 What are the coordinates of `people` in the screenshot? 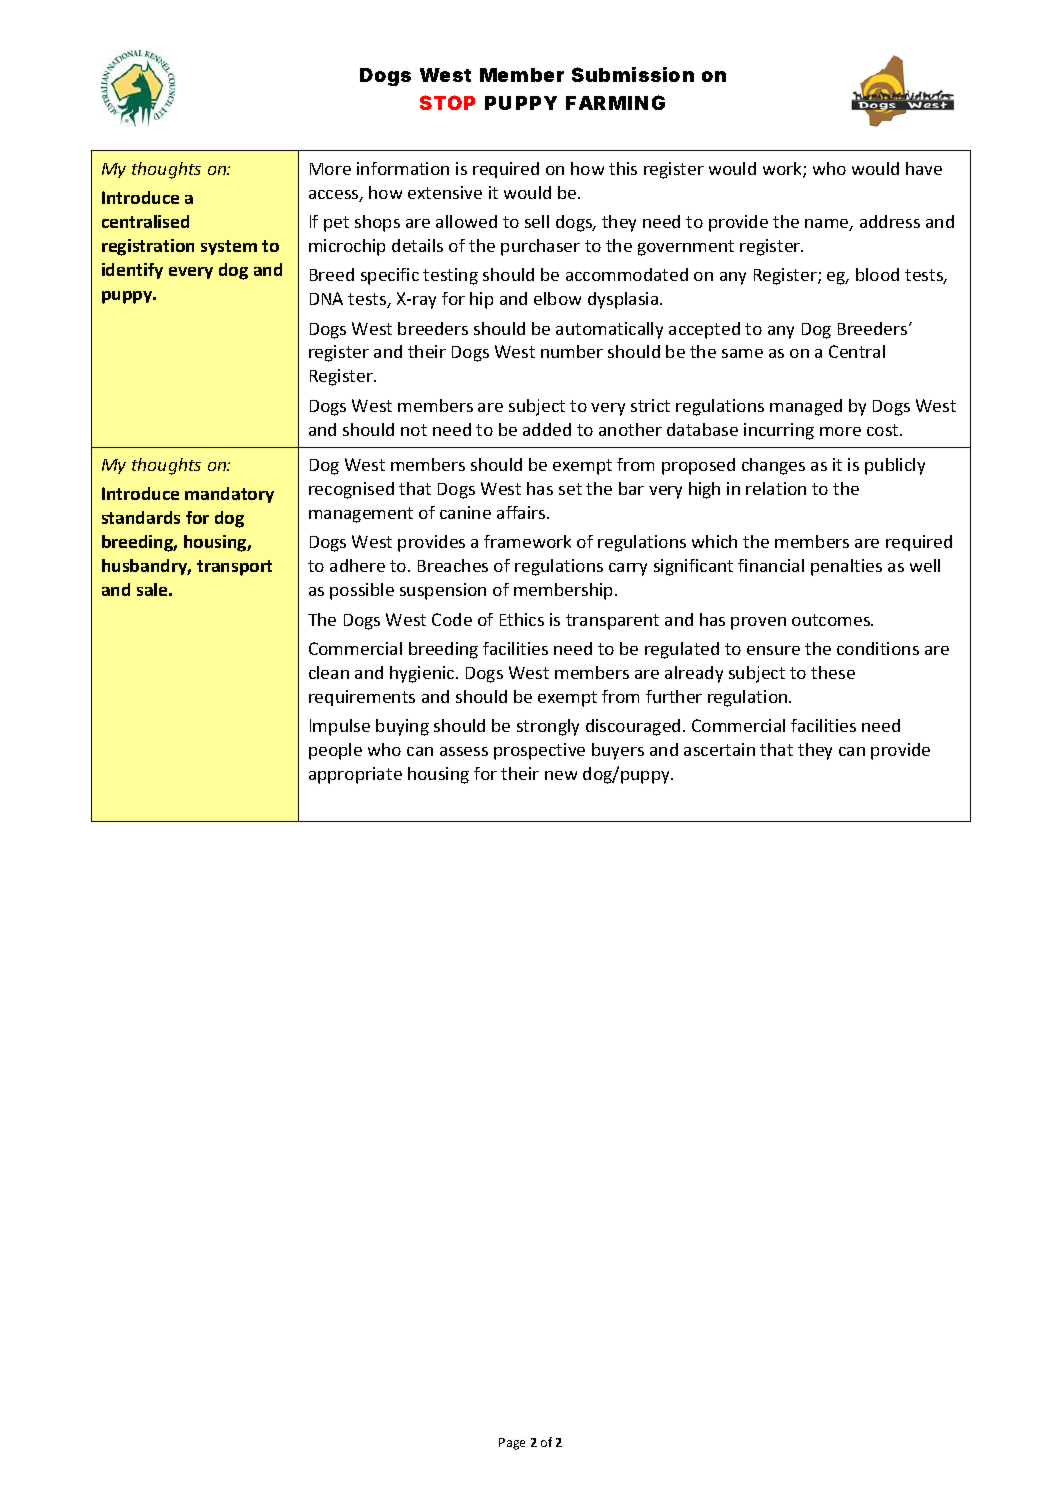 It's located at (335, 751).
